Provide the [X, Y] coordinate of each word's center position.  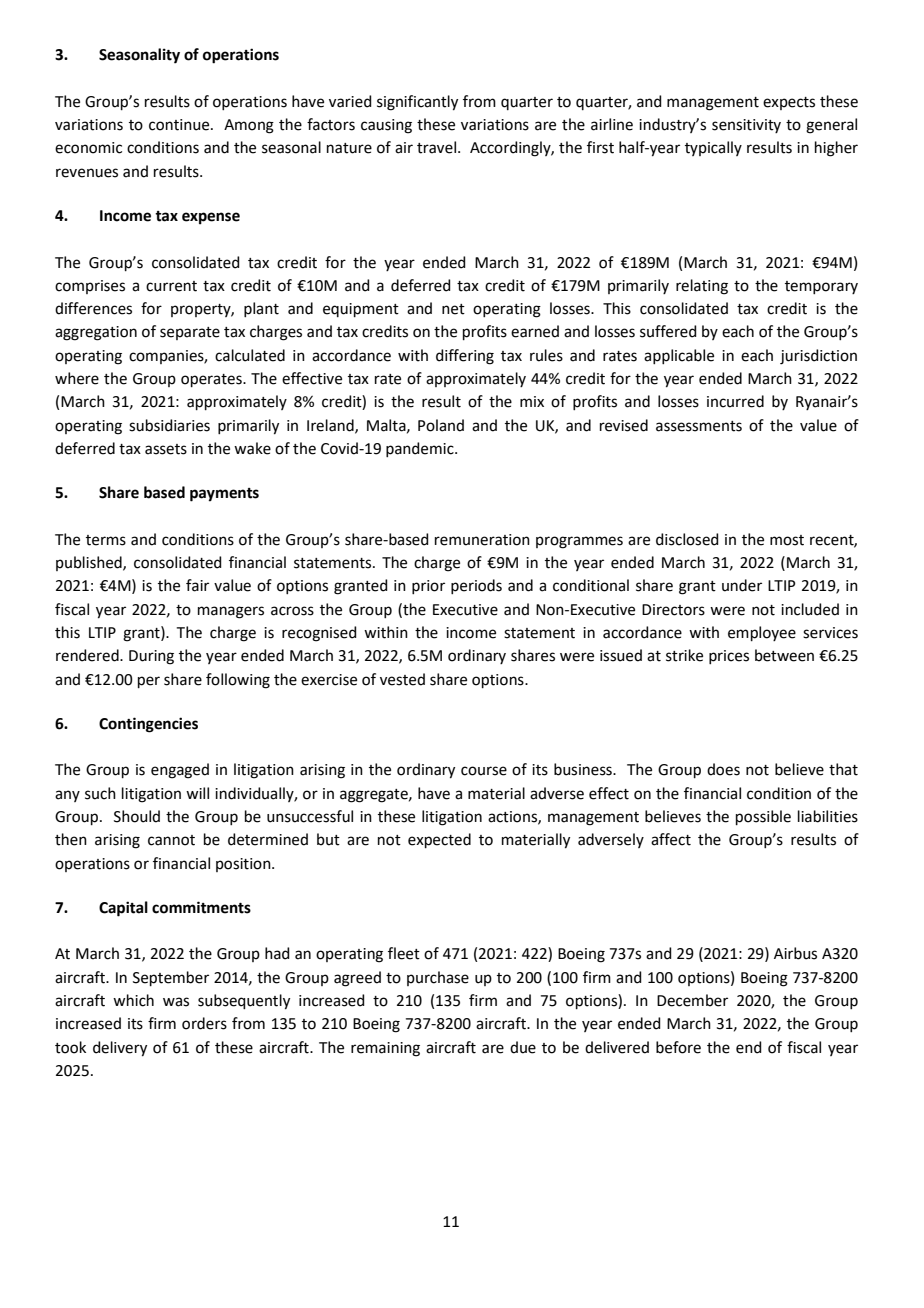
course [484, 771]
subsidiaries [169, 425]
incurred [735, 401]
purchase [438, 978]
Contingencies [148, 725]
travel [436, 147]
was [176, 1002]
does [723, 769]
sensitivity [746, 126]
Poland [441, 425]
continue [180, 125]
